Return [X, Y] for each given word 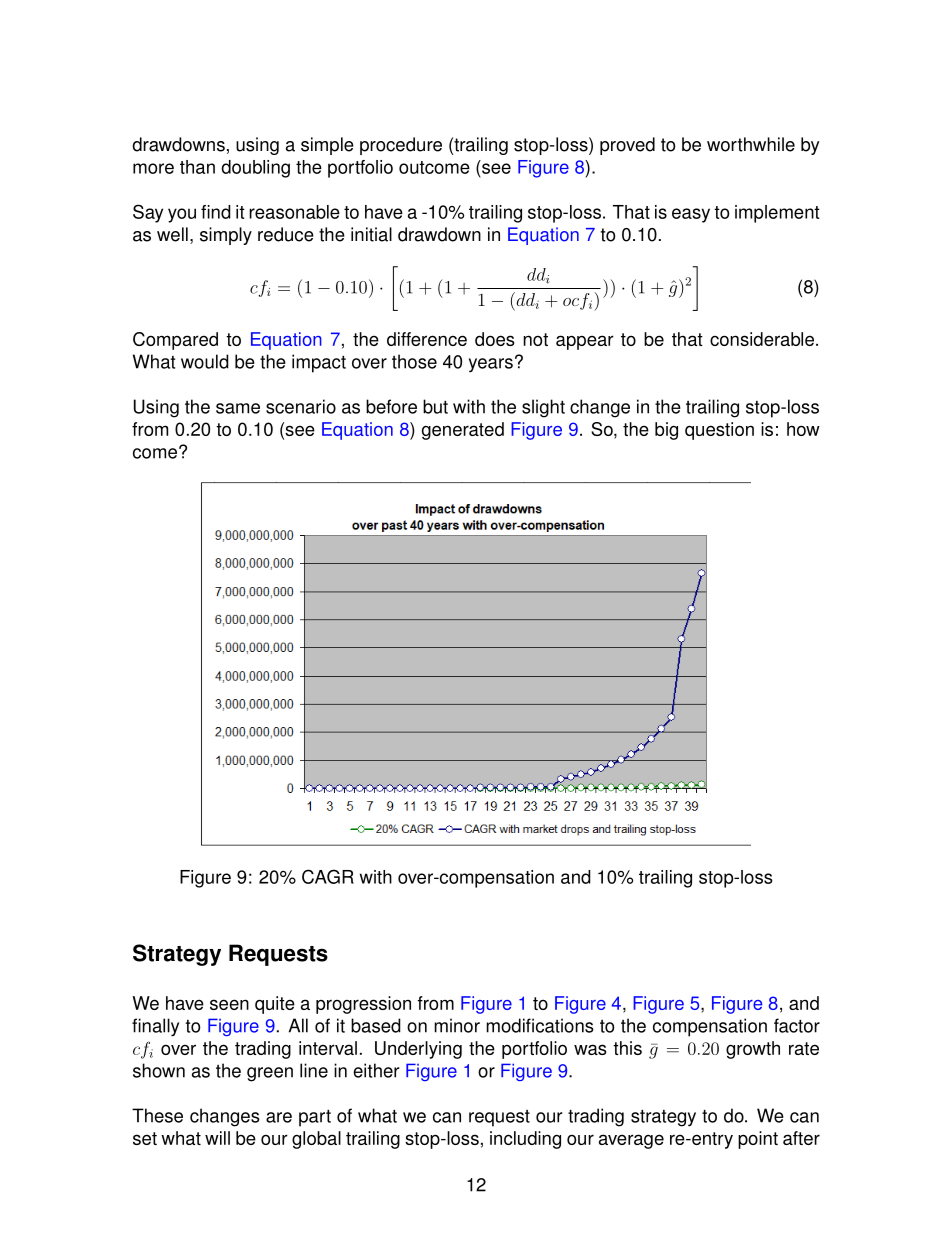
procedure [401, 146]
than [197, 167]
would [205, 361]
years [491, 365]
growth [753, 1050]
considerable [762, 339]
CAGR [328, 876]
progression [363, 1005]
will [217, 1138]
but [435, 406]
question [719, 431]
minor [457, 1025]
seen [229, 1004]
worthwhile [751, 144]
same [238, 408]
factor [797, 1025]
